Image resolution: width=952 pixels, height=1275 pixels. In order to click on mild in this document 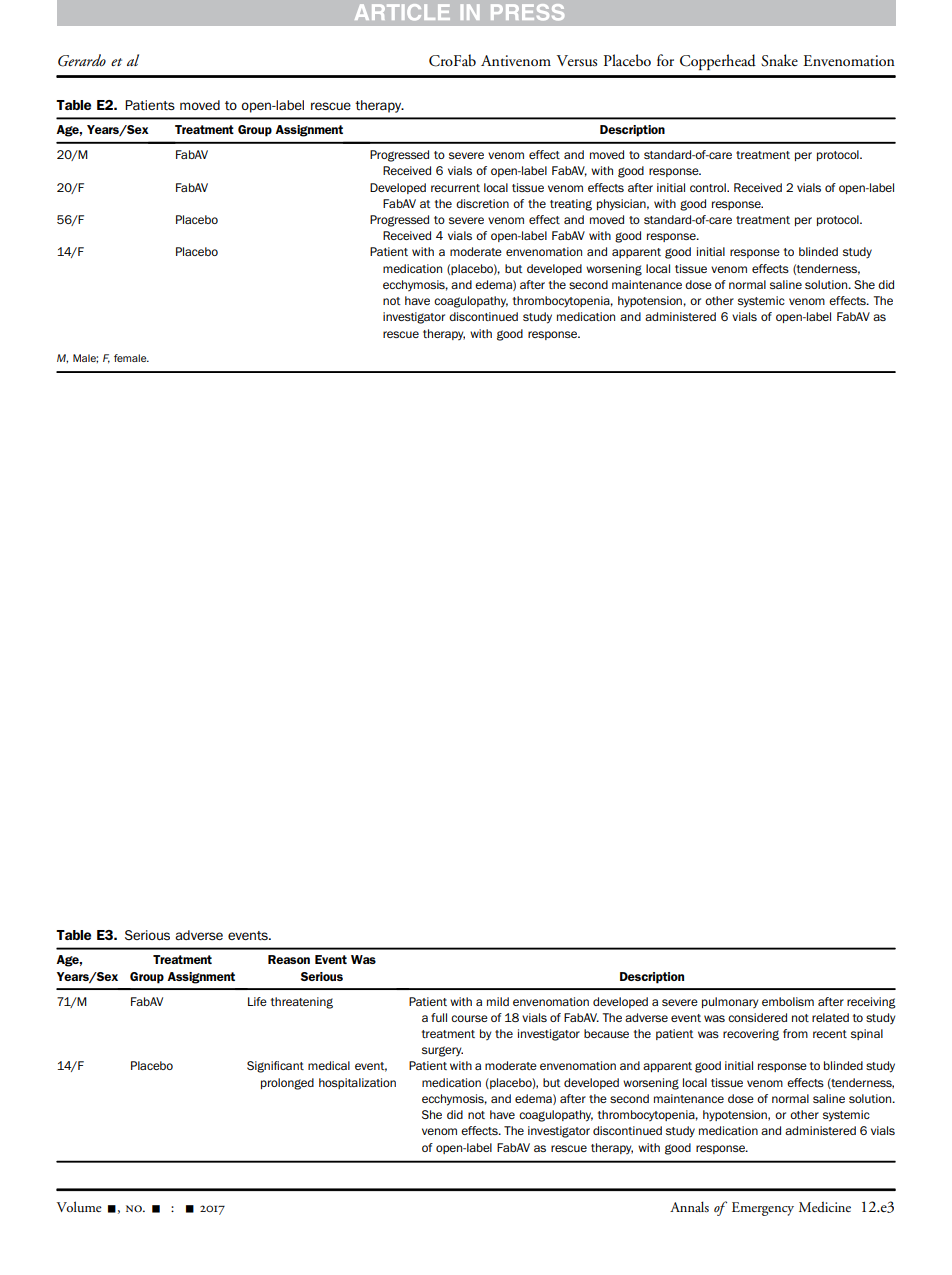, I will do `click(498, 1001)`.
